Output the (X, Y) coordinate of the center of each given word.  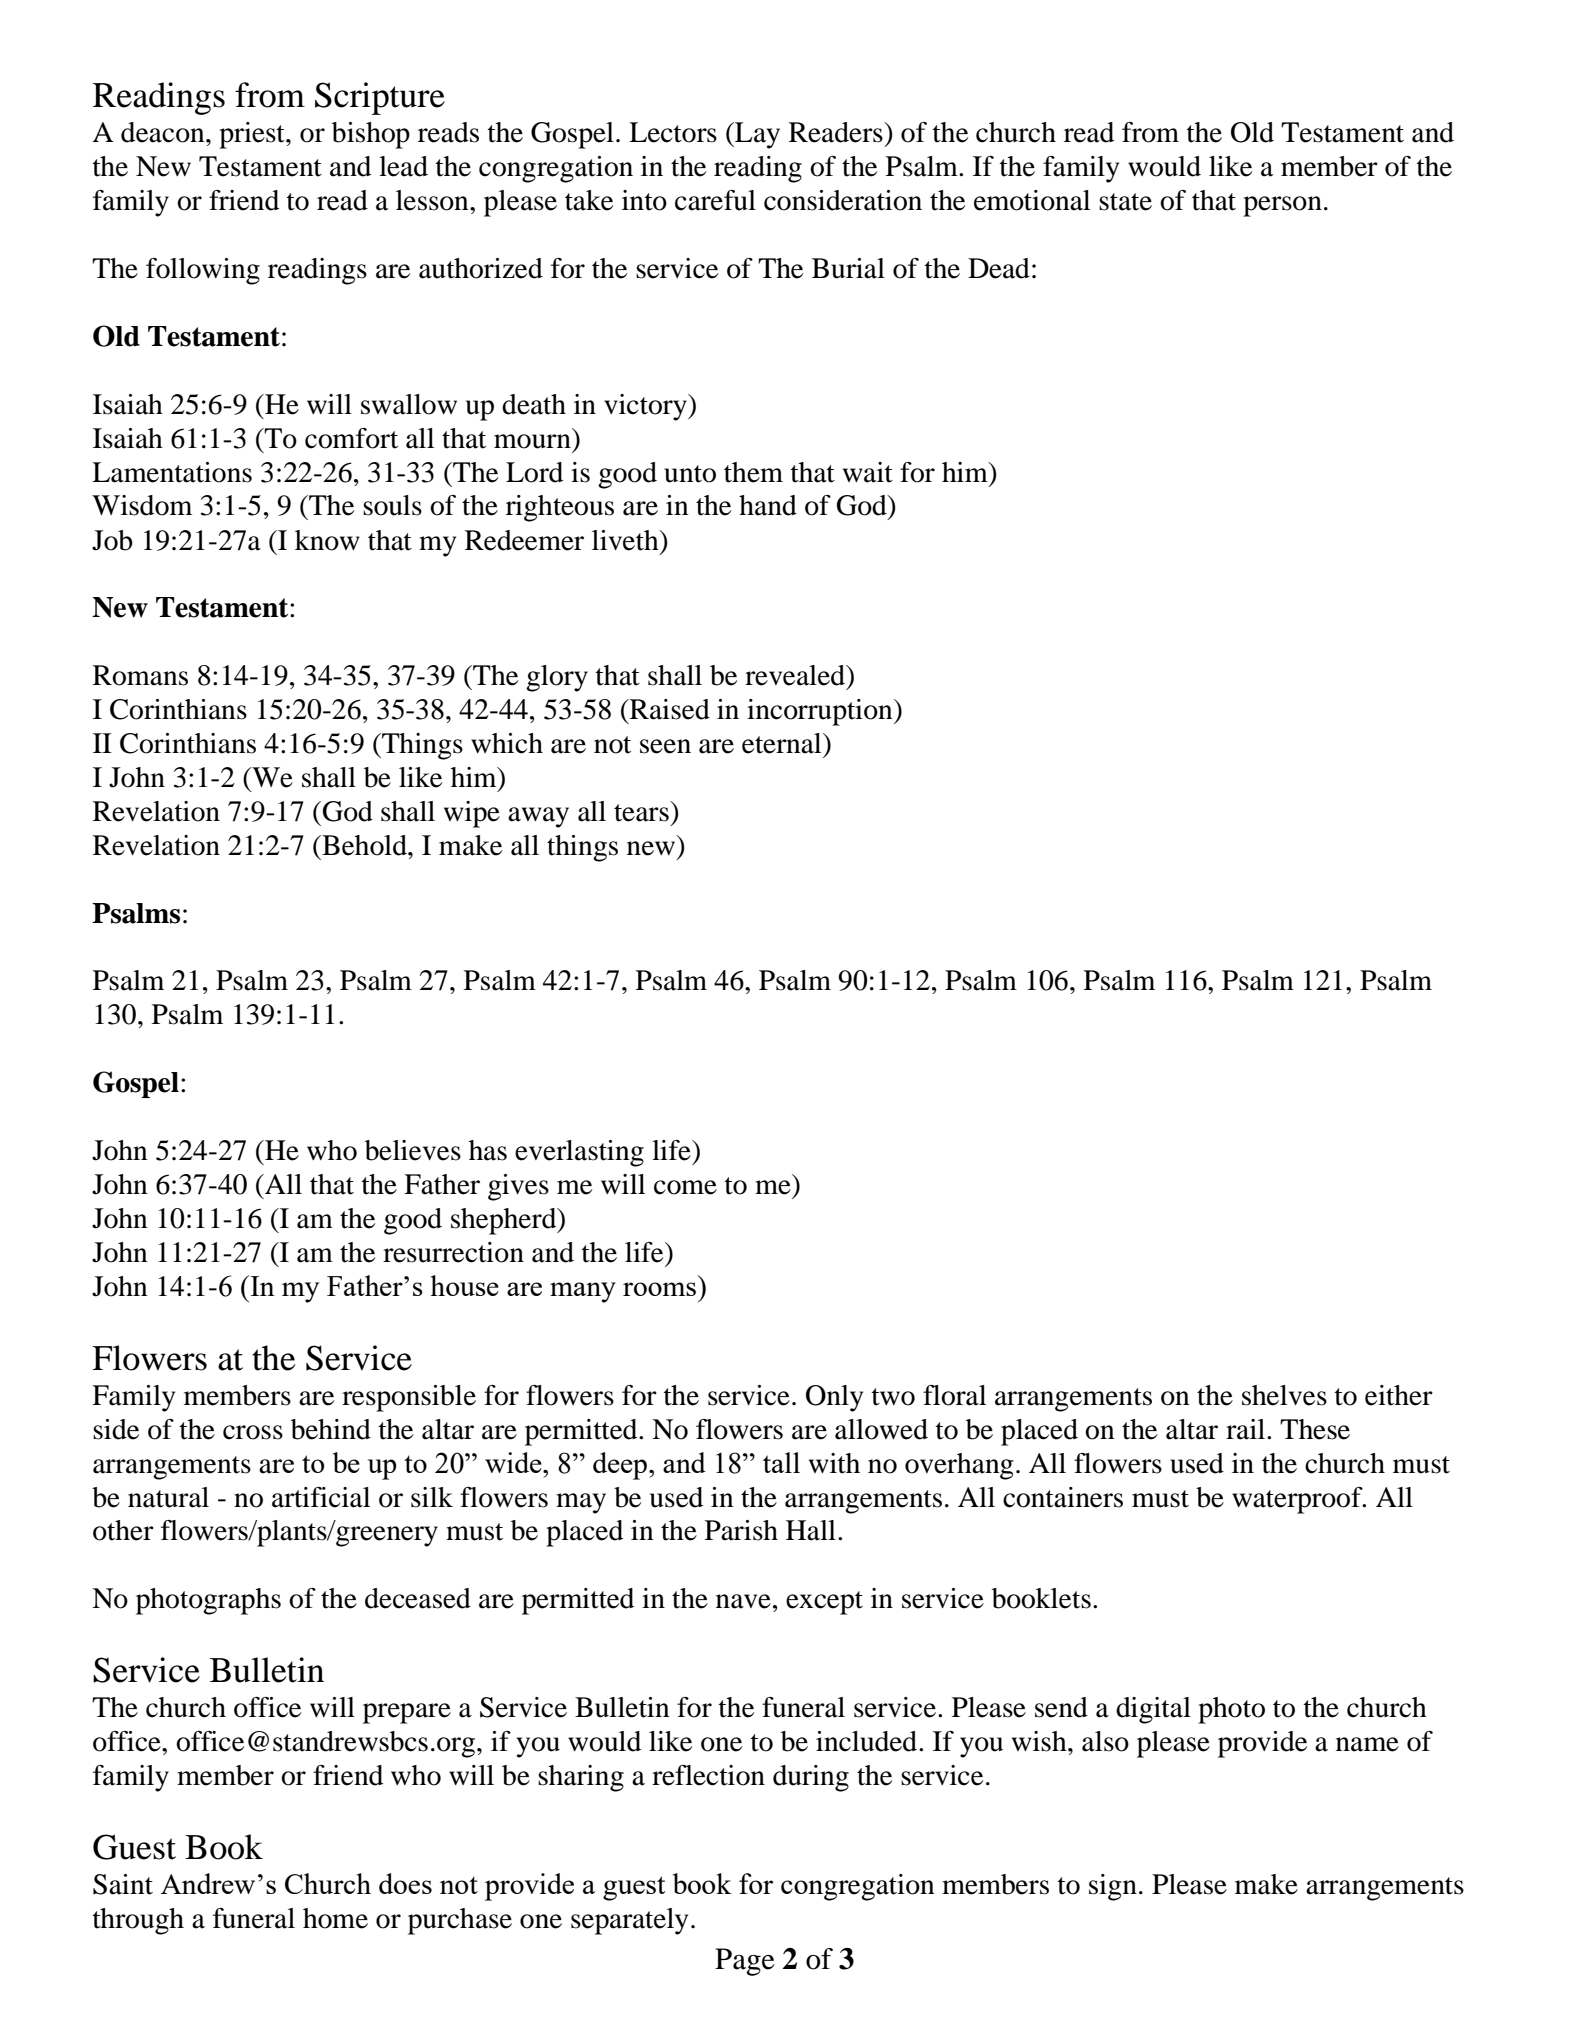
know (327, 540)
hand (768, 505)
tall (781, 1462)
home (335, 1918)
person (1282, 206)
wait (868, 472)
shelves (1284, 1395)
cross (253, 1432)
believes (413, 1150)
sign (1113, 1887)
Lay (756, 135)
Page (745, 1962)
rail (1247, 1429)
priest (253, 135)
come (685, 1187)
